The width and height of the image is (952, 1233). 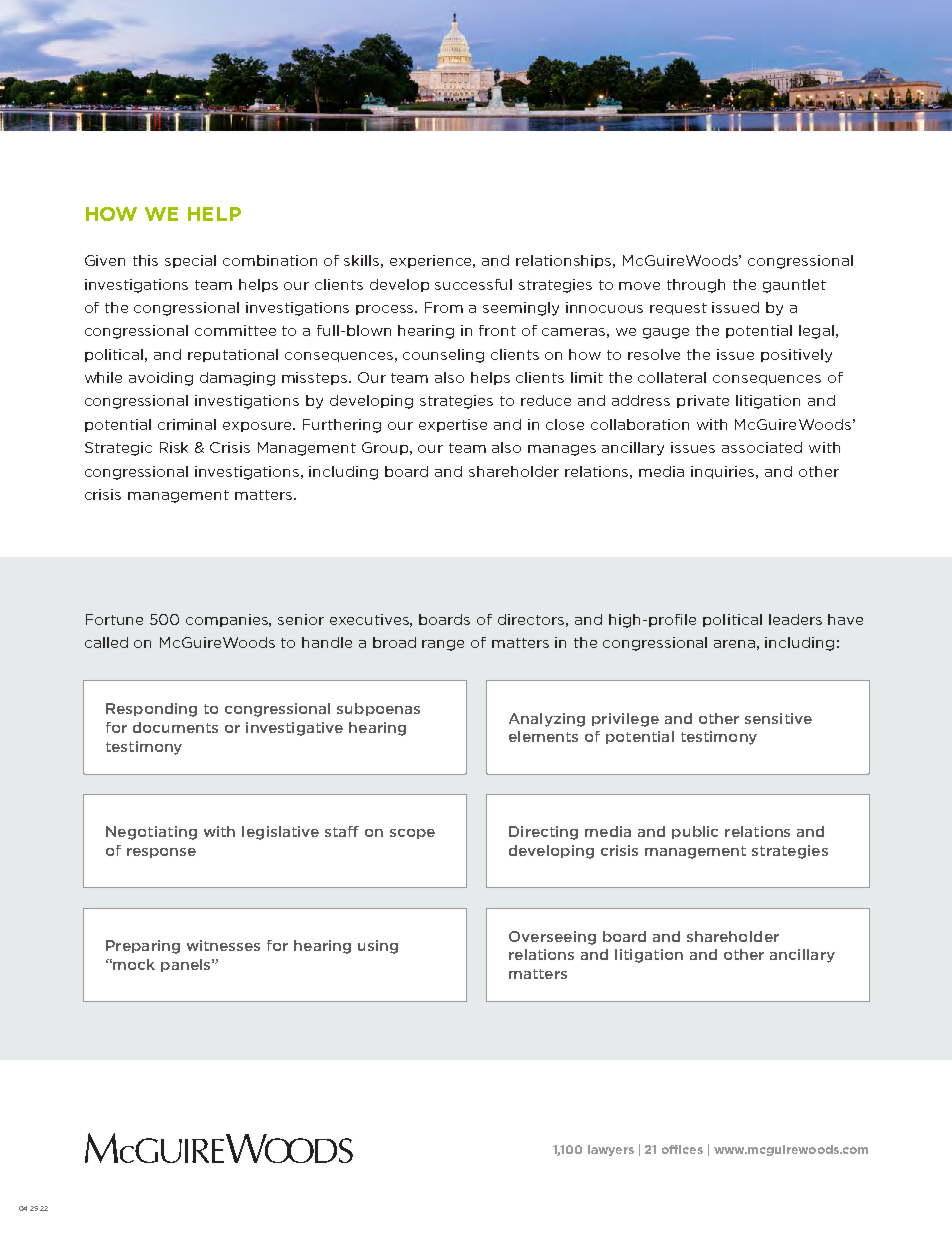 I want to click on scope, so click(x=412, y=834).
